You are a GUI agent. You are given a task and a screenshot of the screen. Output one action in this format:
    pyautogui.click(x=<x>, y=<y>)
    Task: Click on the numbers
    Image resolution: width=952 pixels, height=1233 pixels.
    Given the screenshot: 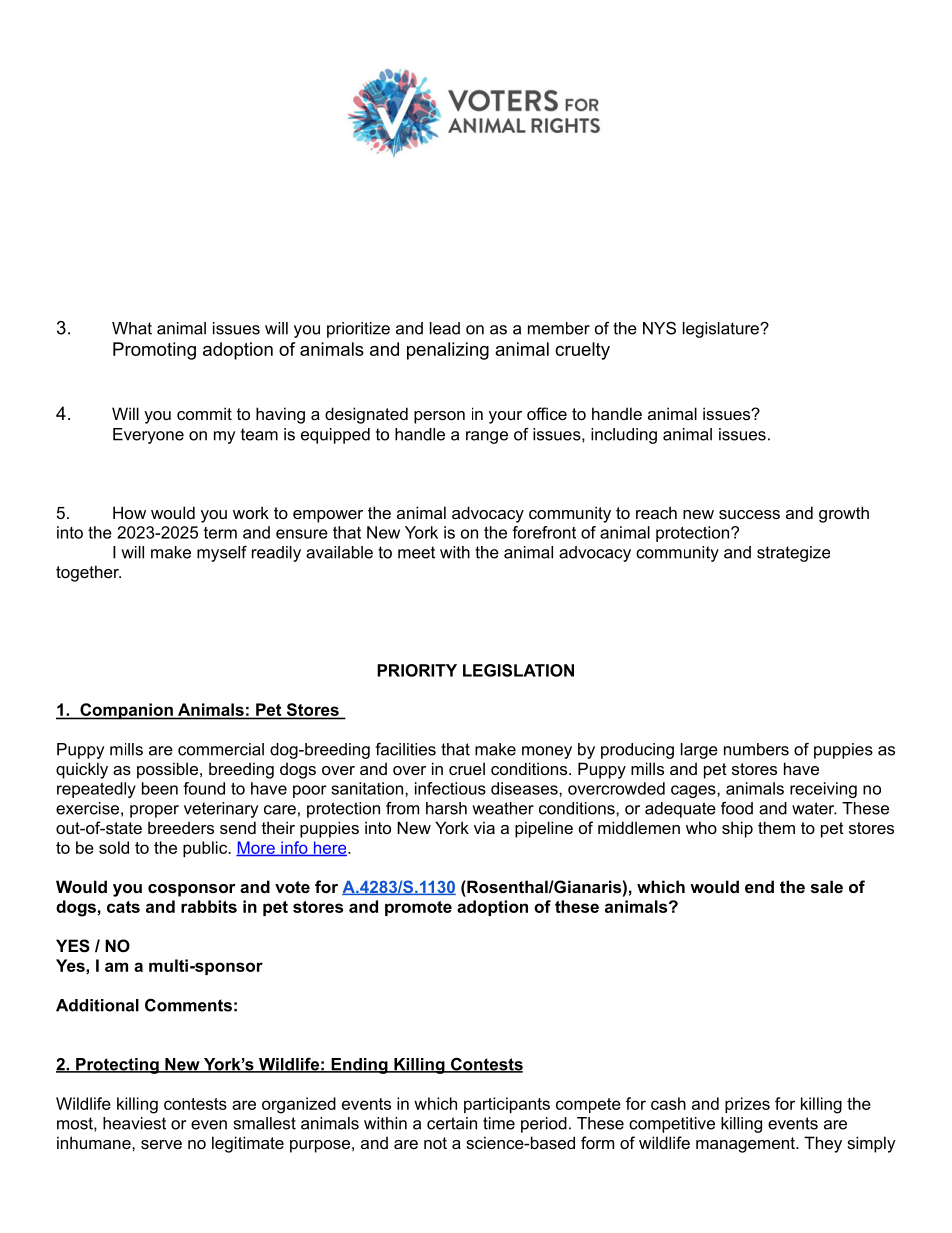 What is the action you would take?
    pyautogui.click(x=756, y=749)
